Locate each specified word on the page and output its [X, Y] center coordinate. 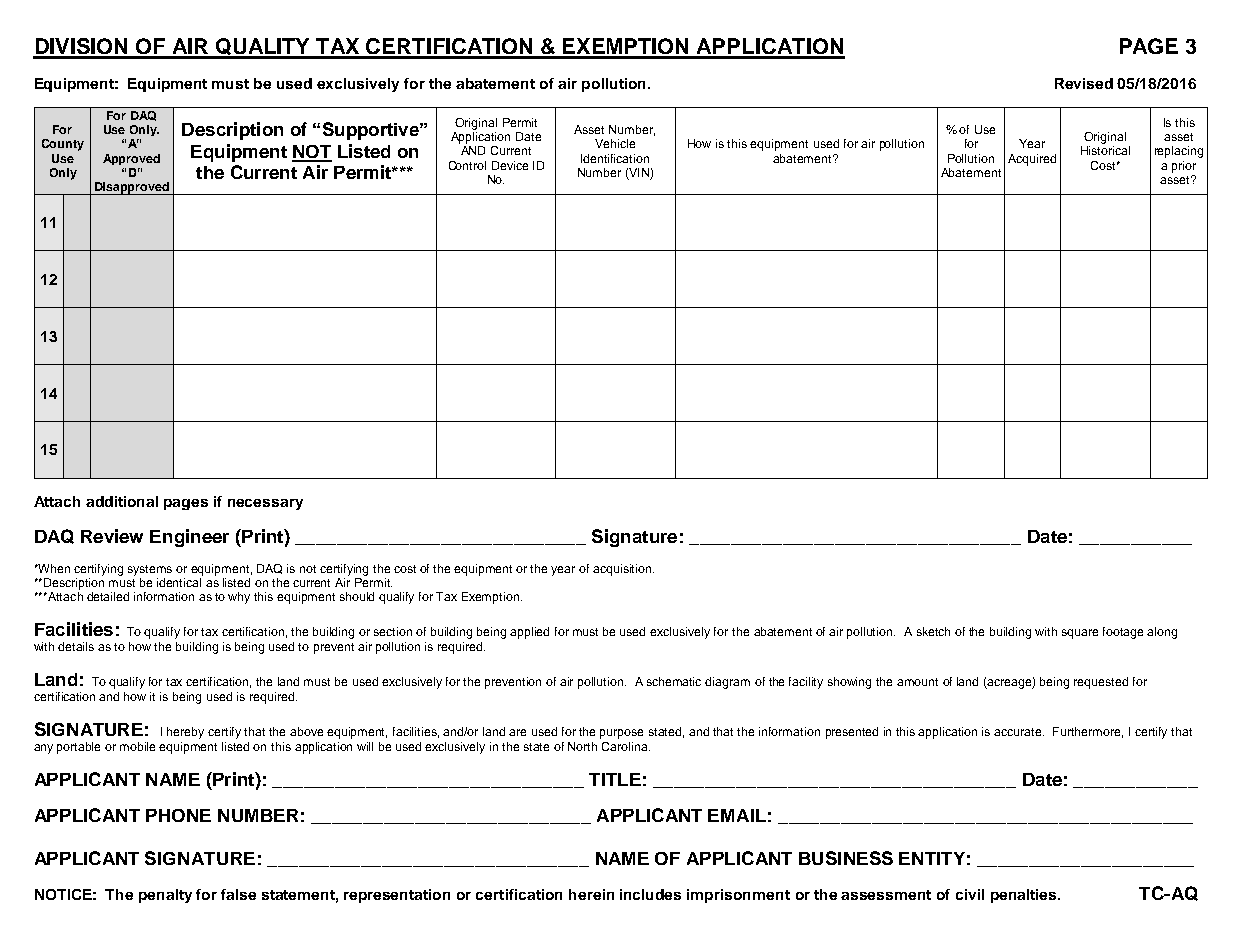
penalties [1025, 896]
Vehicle [615, 143]
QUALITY [263, 48]
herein [591, 894]
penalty [165, 896]
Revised [1084, 83]
